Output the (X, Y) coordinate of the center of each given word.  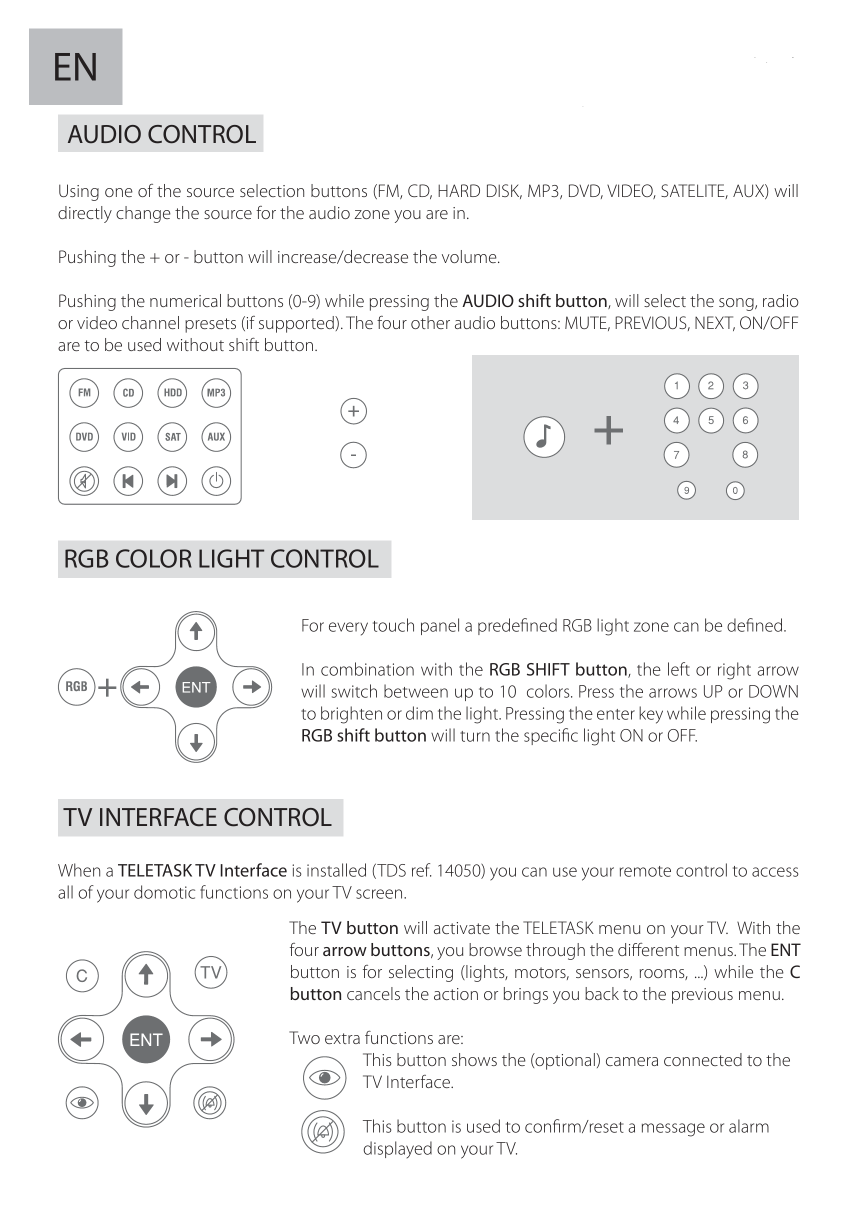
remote (645, 871)
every (348, 629)
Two (304, 1037)
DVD (586, 191)
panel (440, 626)
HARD (459, 190)
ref (421, 870)
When (79, 870)
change (143, 214)
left (679, 669)
